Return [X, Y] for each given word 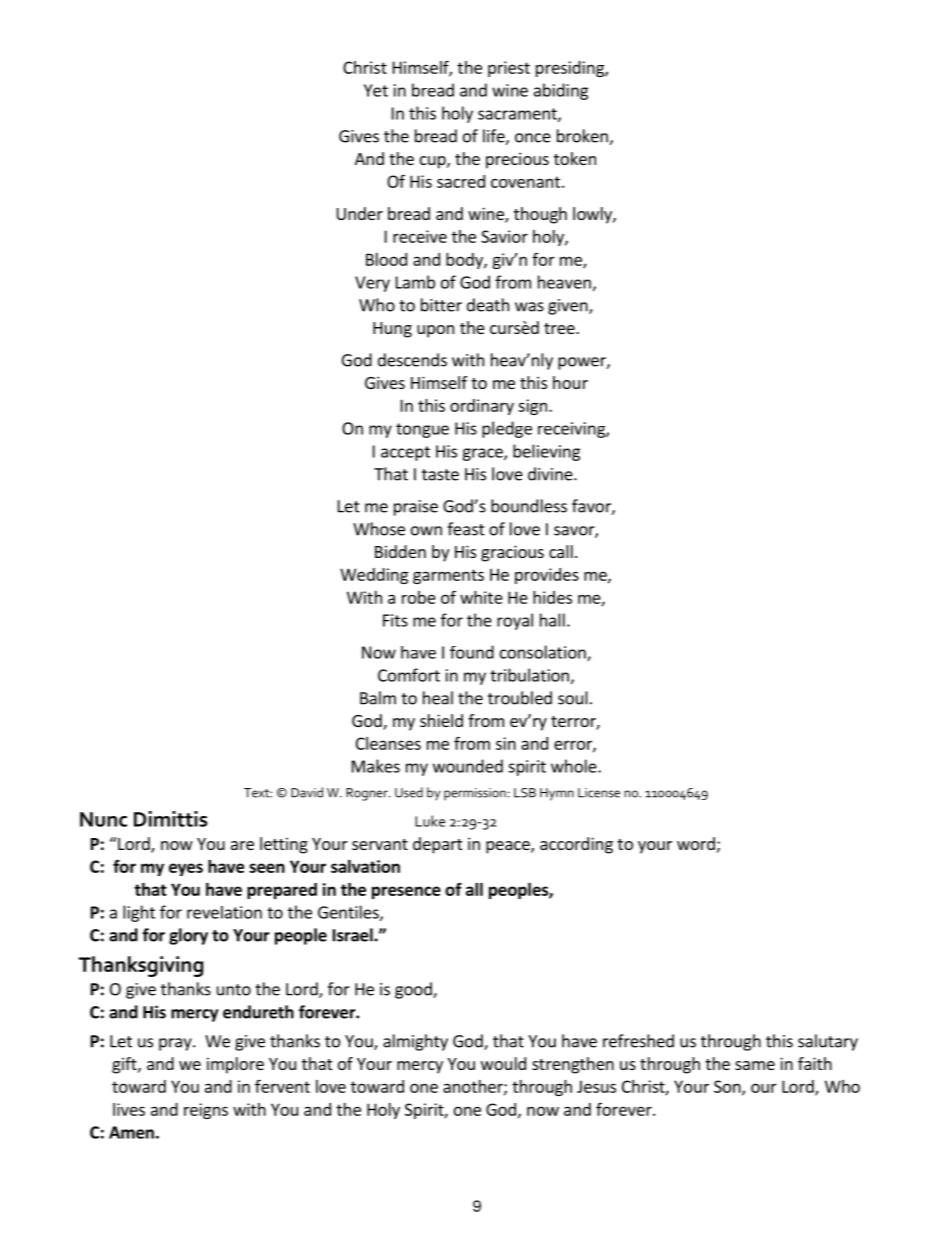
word [696, 843]
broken [583, 137]
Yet [376, 90]
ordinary [482, 407]
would [503, 1063]
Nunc [103, 819]
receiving [572, 430]
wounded [468, 766]
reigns [206, 1111]
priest [509, 69]
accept [405, 453]
